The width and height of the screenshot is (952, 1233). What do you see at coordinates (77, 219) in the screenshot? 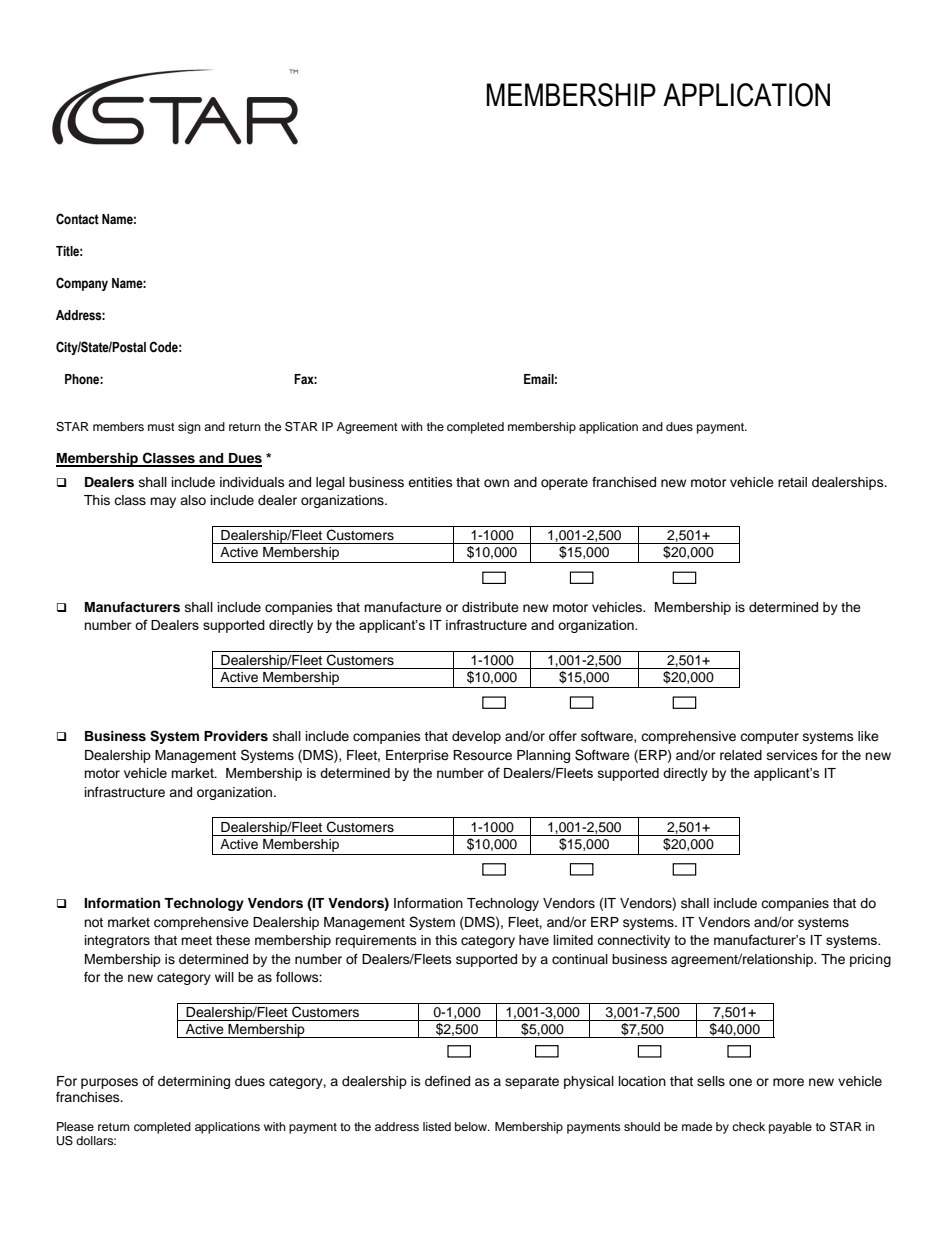
I see `Contact` at bounding box center [77, 219].
